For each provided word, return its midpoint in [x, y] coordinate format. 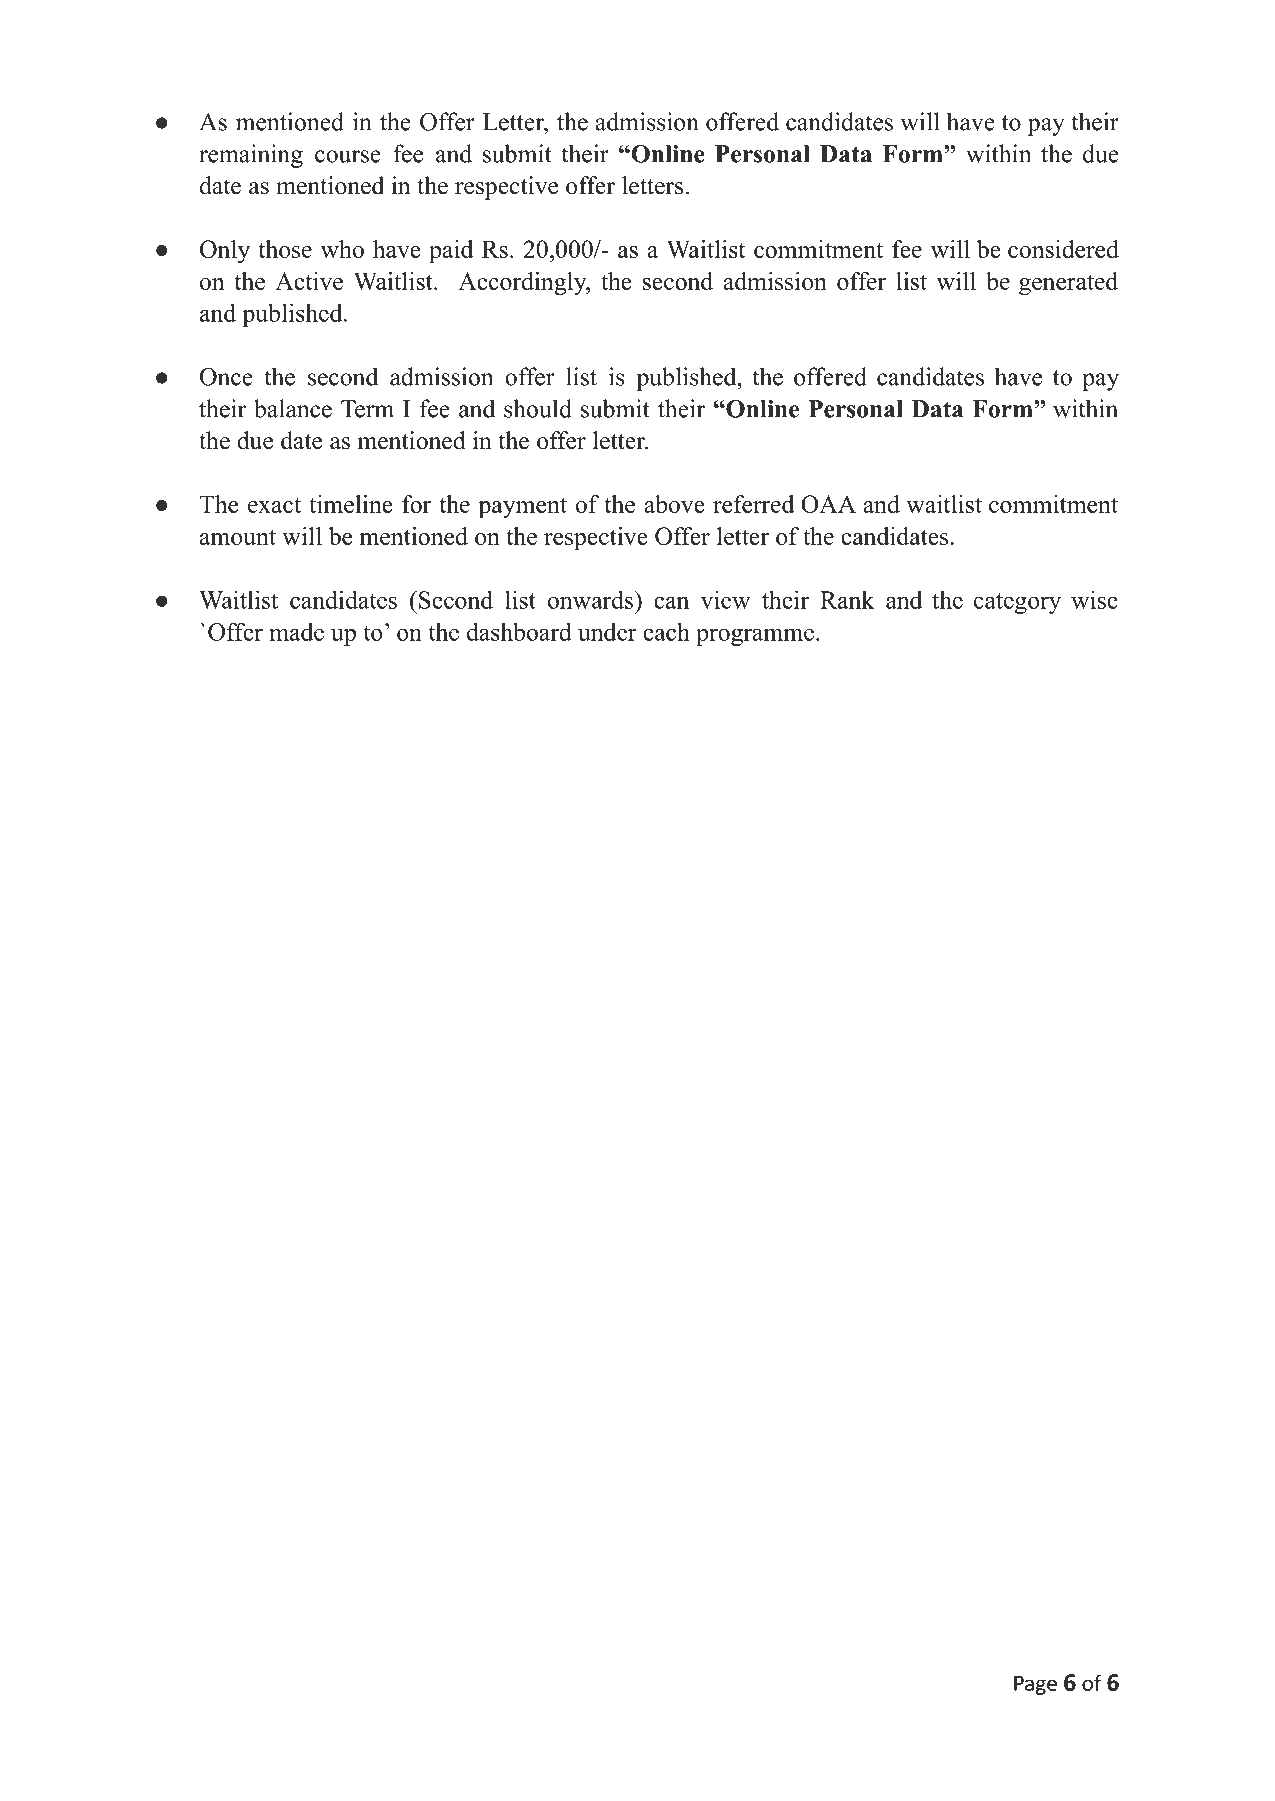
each [666, 631]
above [674, 504]
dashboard [519, 631]
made [296, 632]
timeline [351, 504]
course [348, 156]
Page [1035, 1685]
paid [451, 252]
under [607, 632]
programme [755, 637]
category [1017, 603]
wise [1094, 599]
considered [1063, 249]
